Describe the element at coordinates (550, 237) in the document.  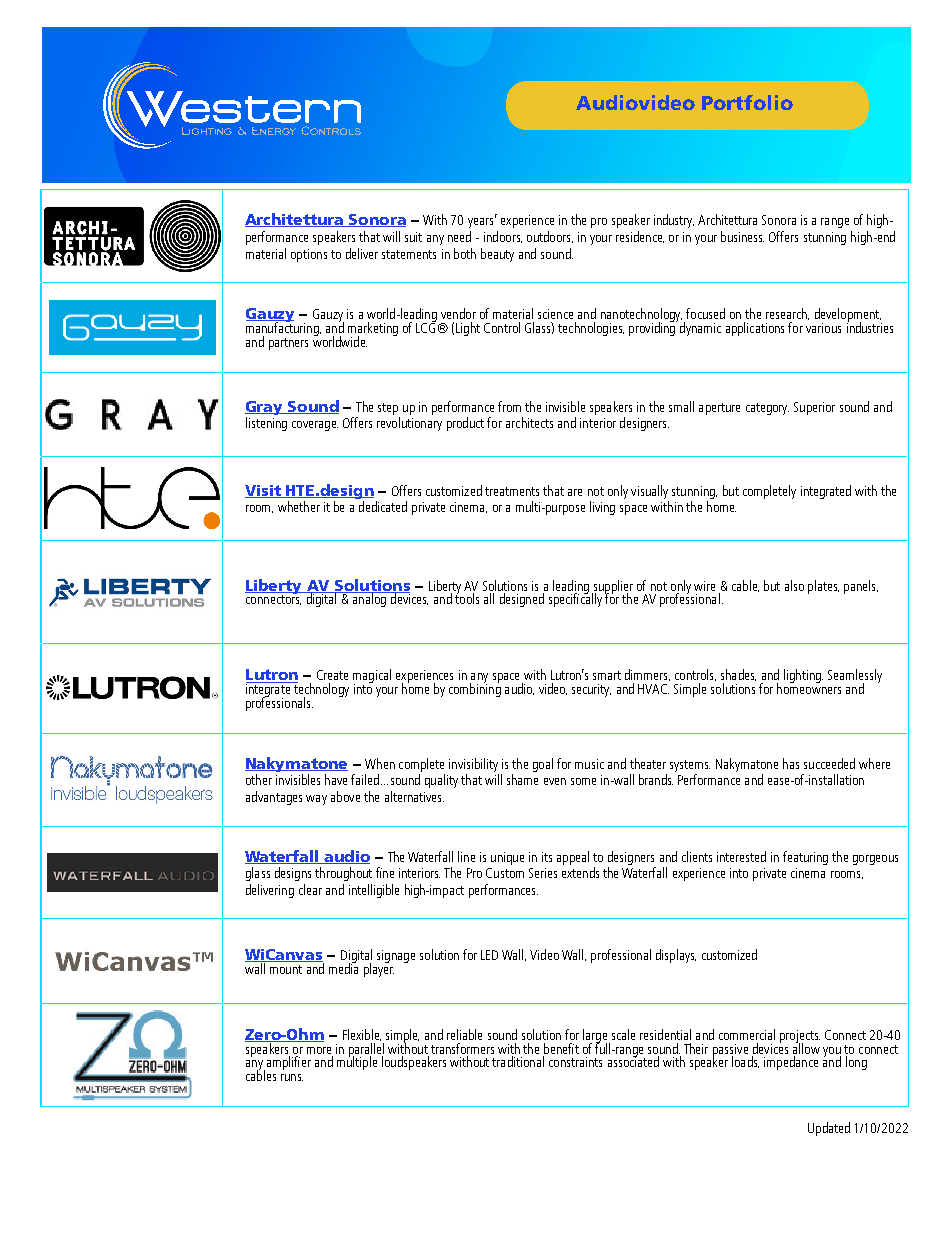
I see `outdoors` at that location.
